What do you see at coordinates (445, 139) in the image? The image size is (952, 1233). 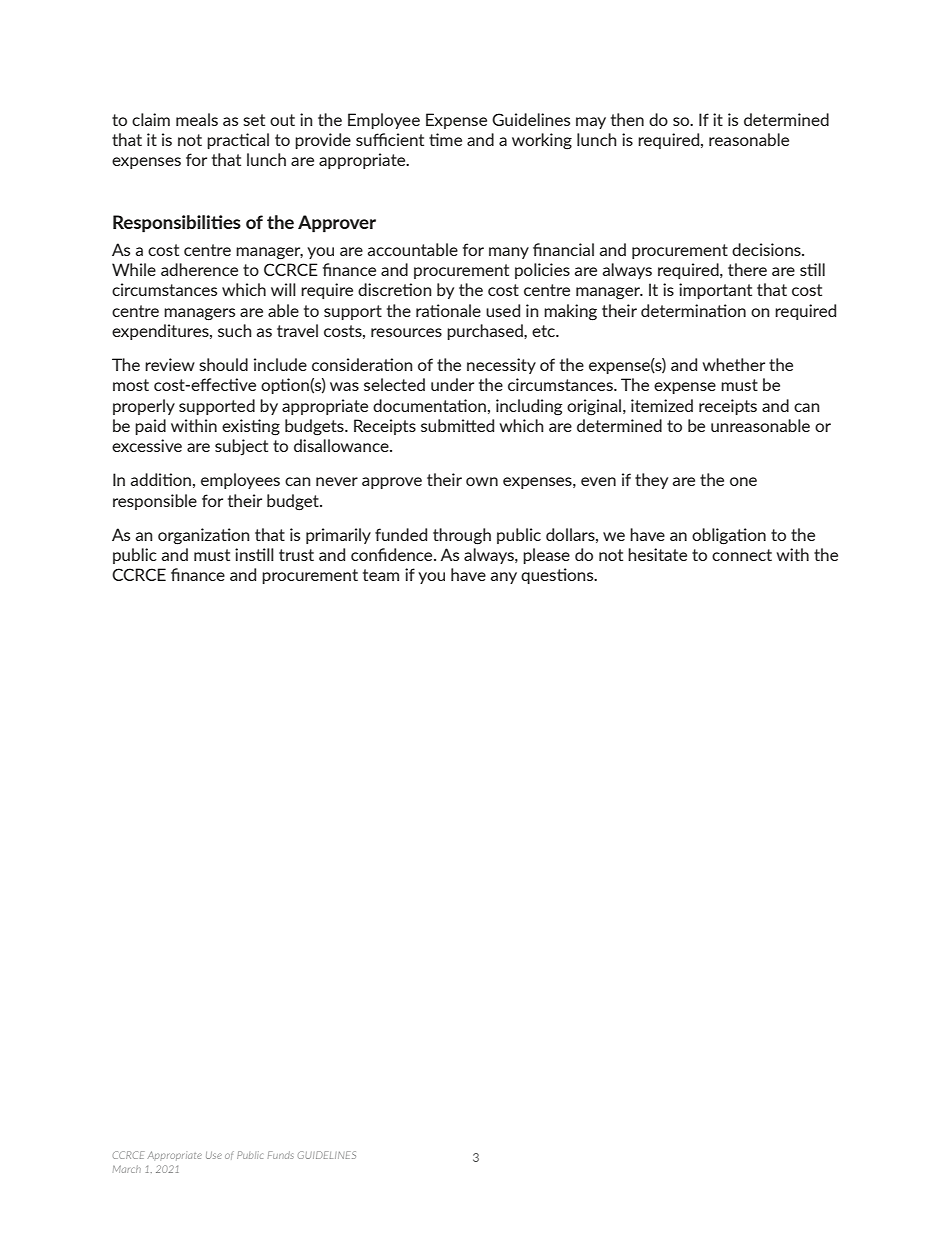 I see `time` at bounding box center [445, 139].
